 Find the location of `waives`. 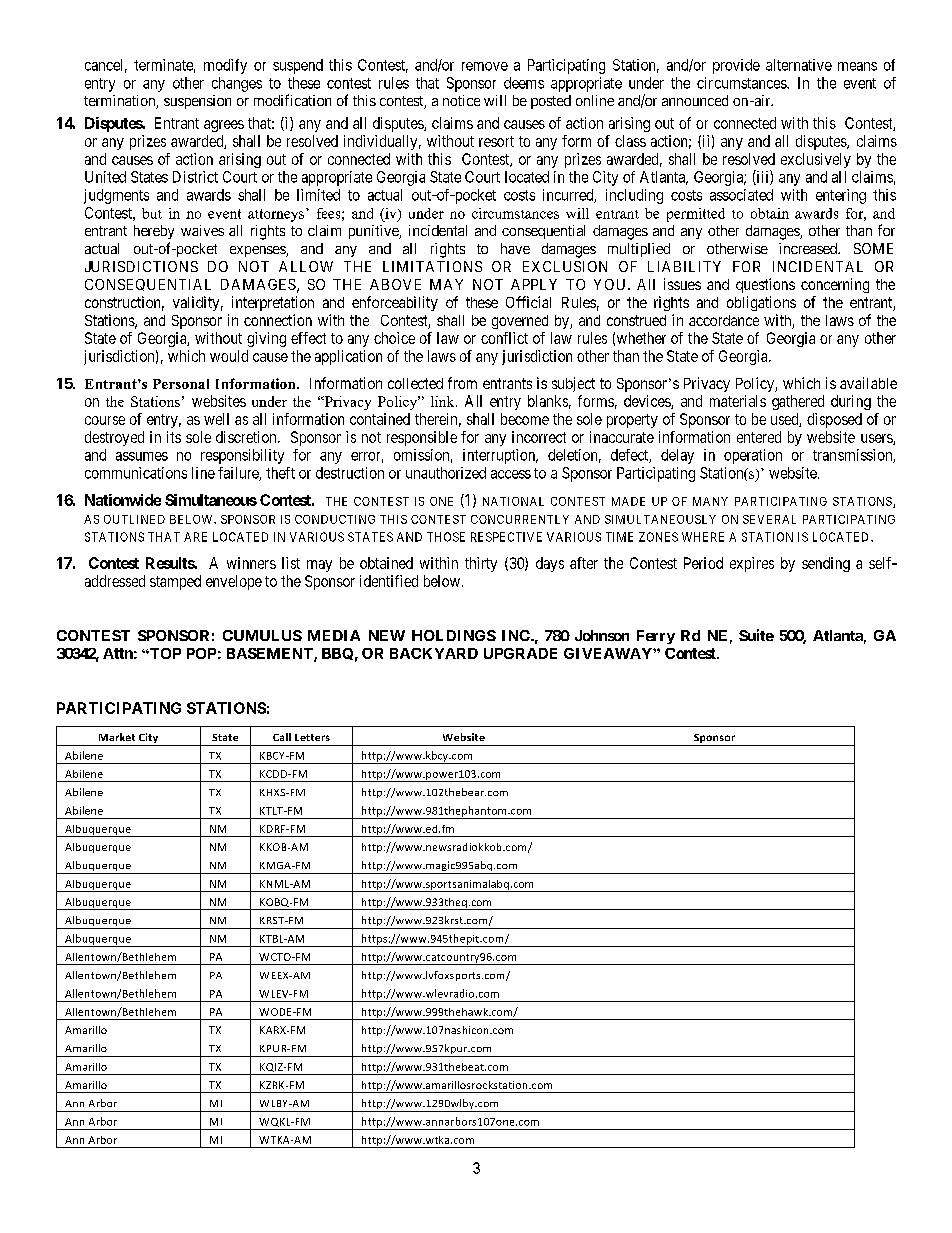

waives is located at coordinates (202, 230).
